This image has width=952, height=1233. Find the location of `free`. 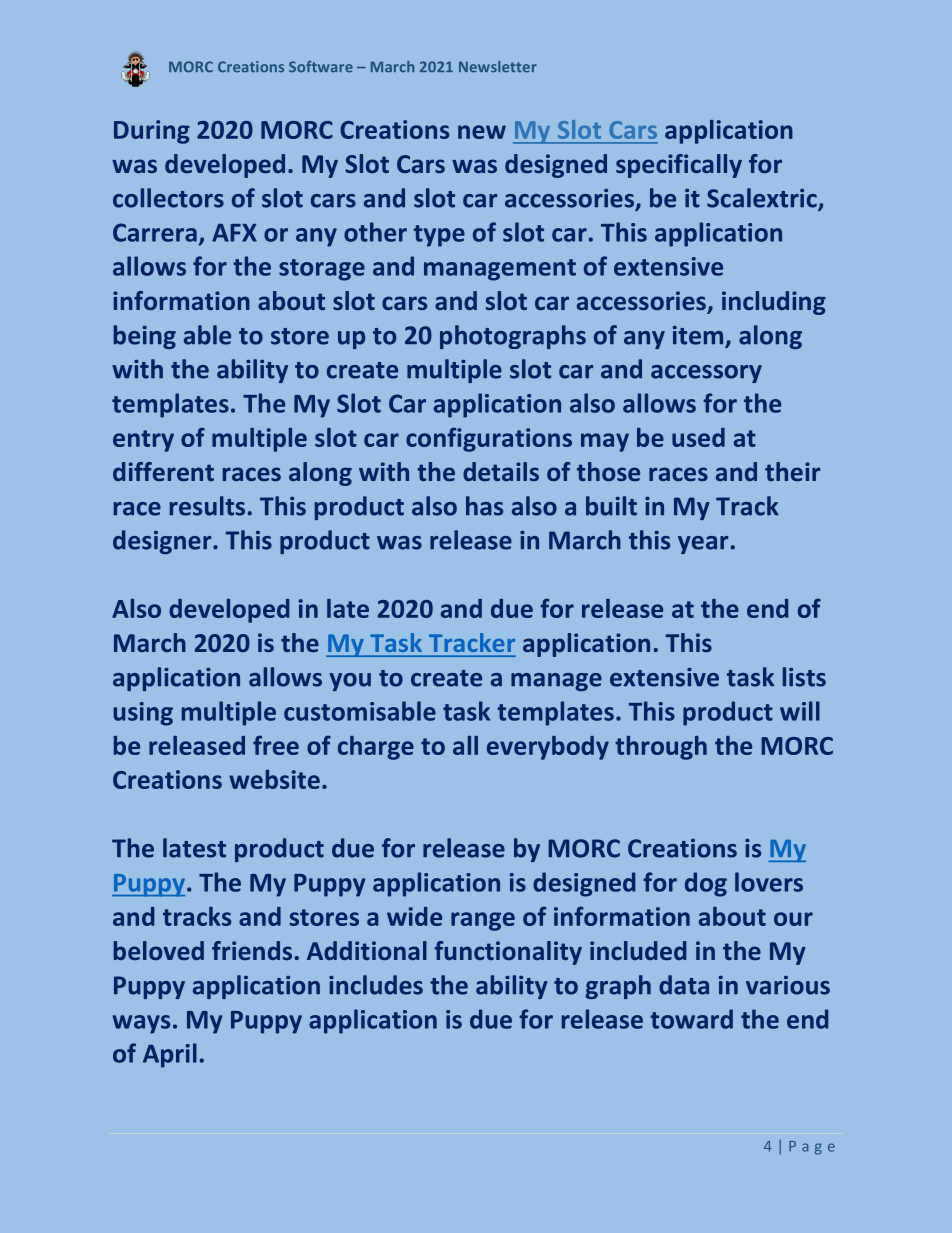

free is located at coordinates (276, 745).
